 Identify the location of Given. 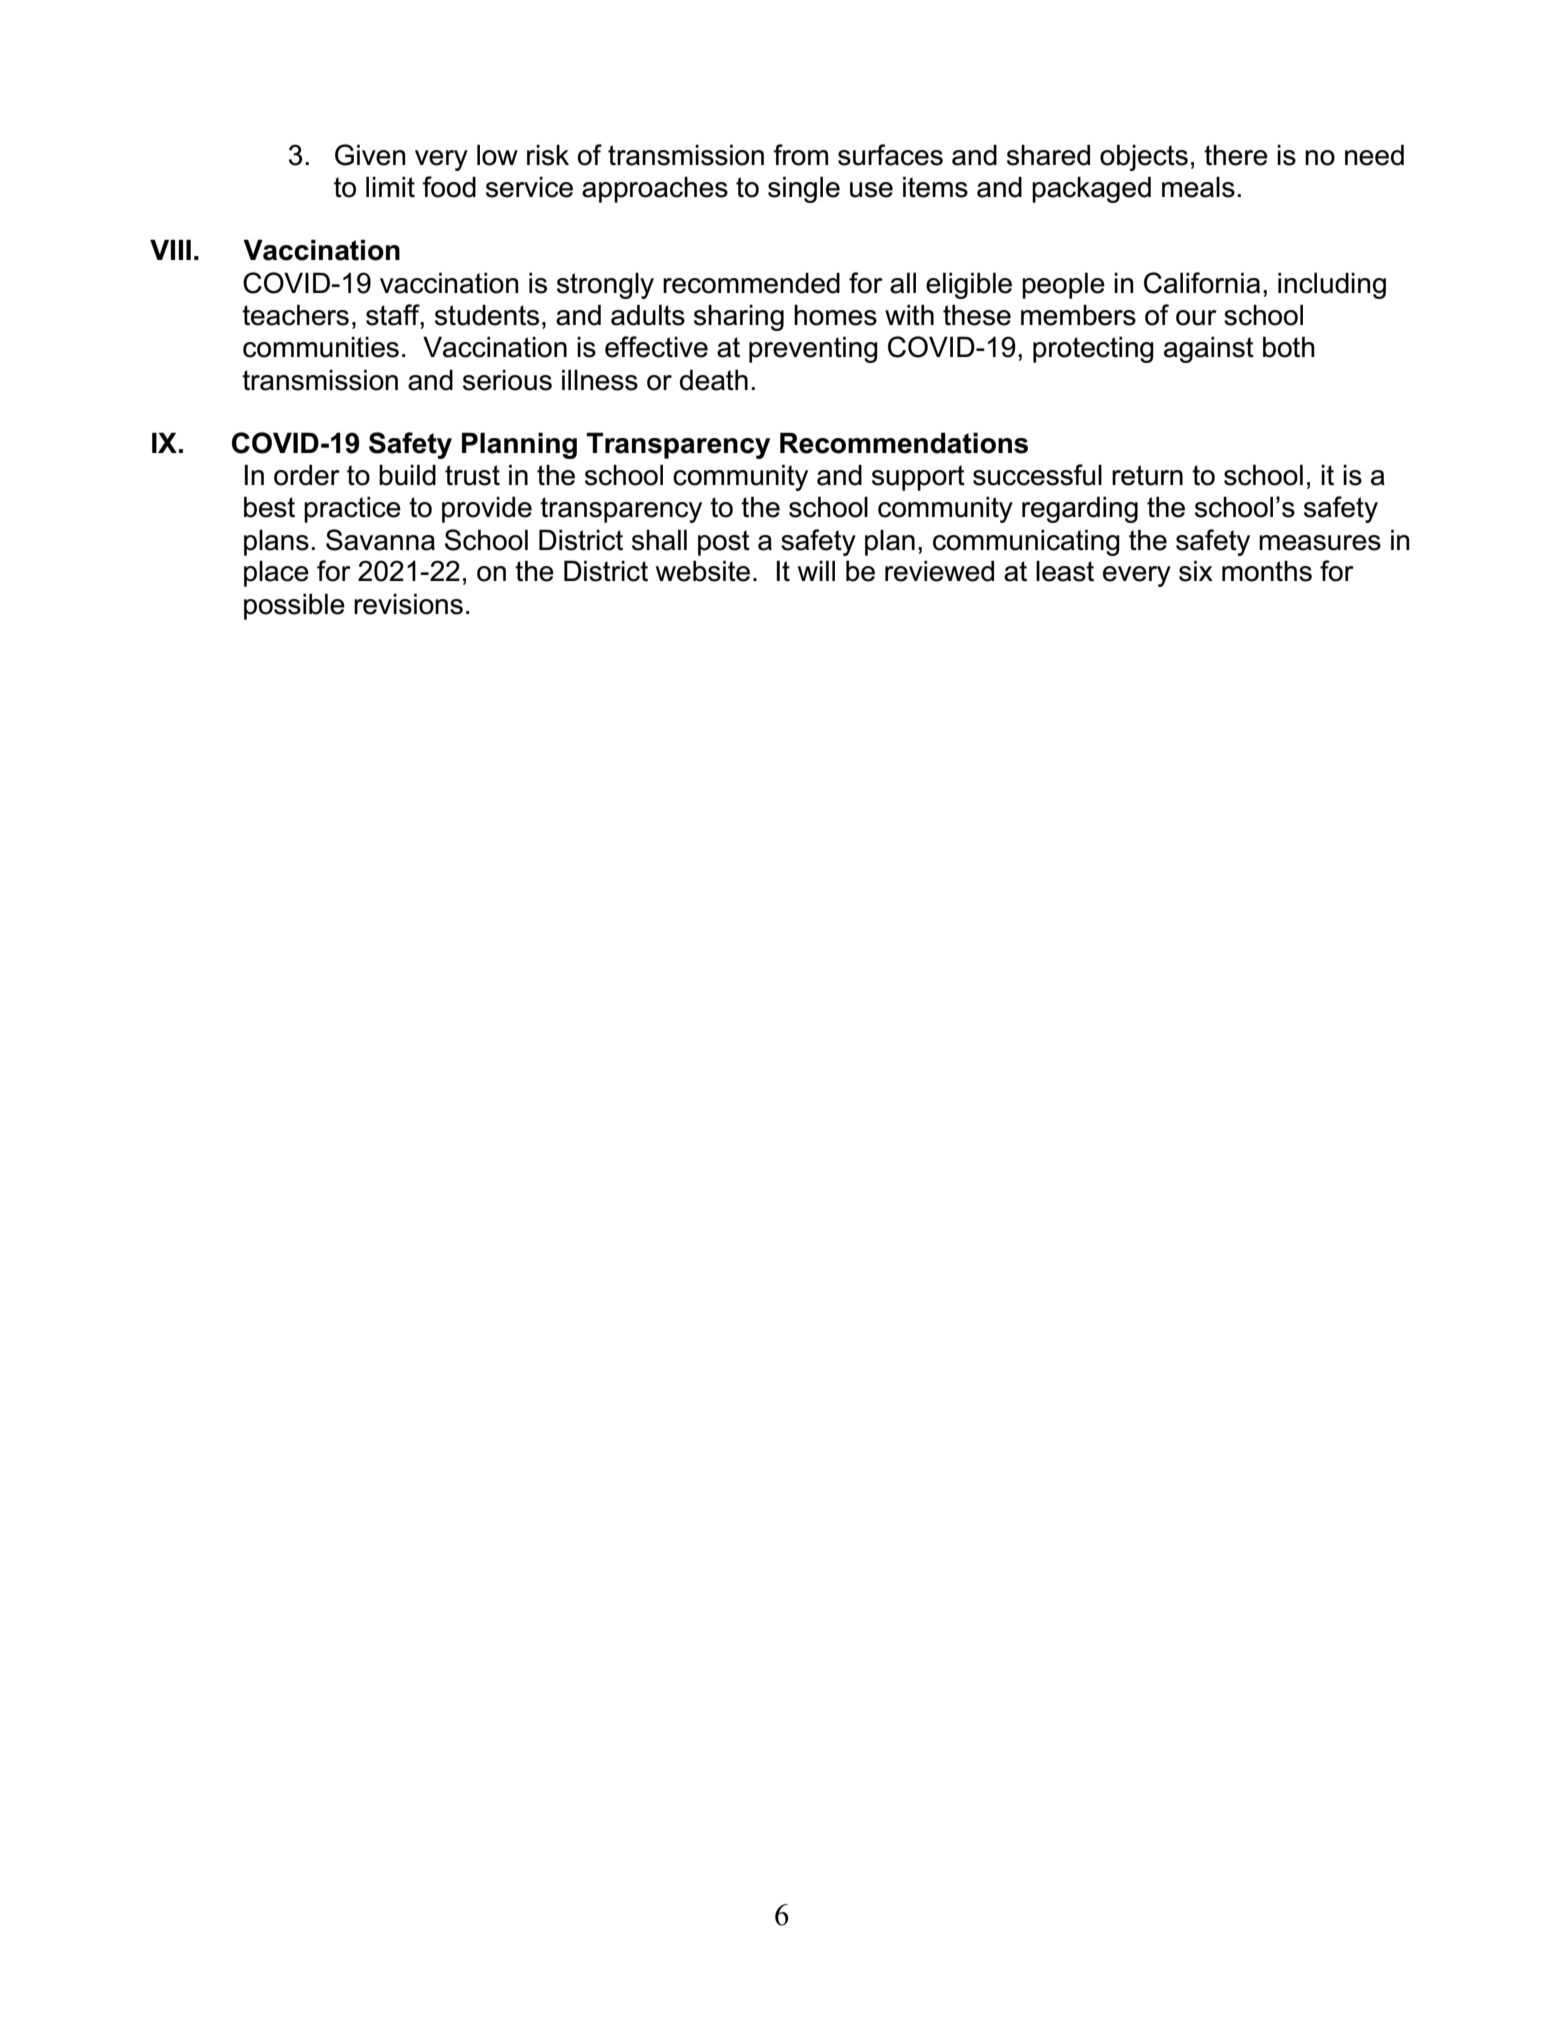
(370, 155).
